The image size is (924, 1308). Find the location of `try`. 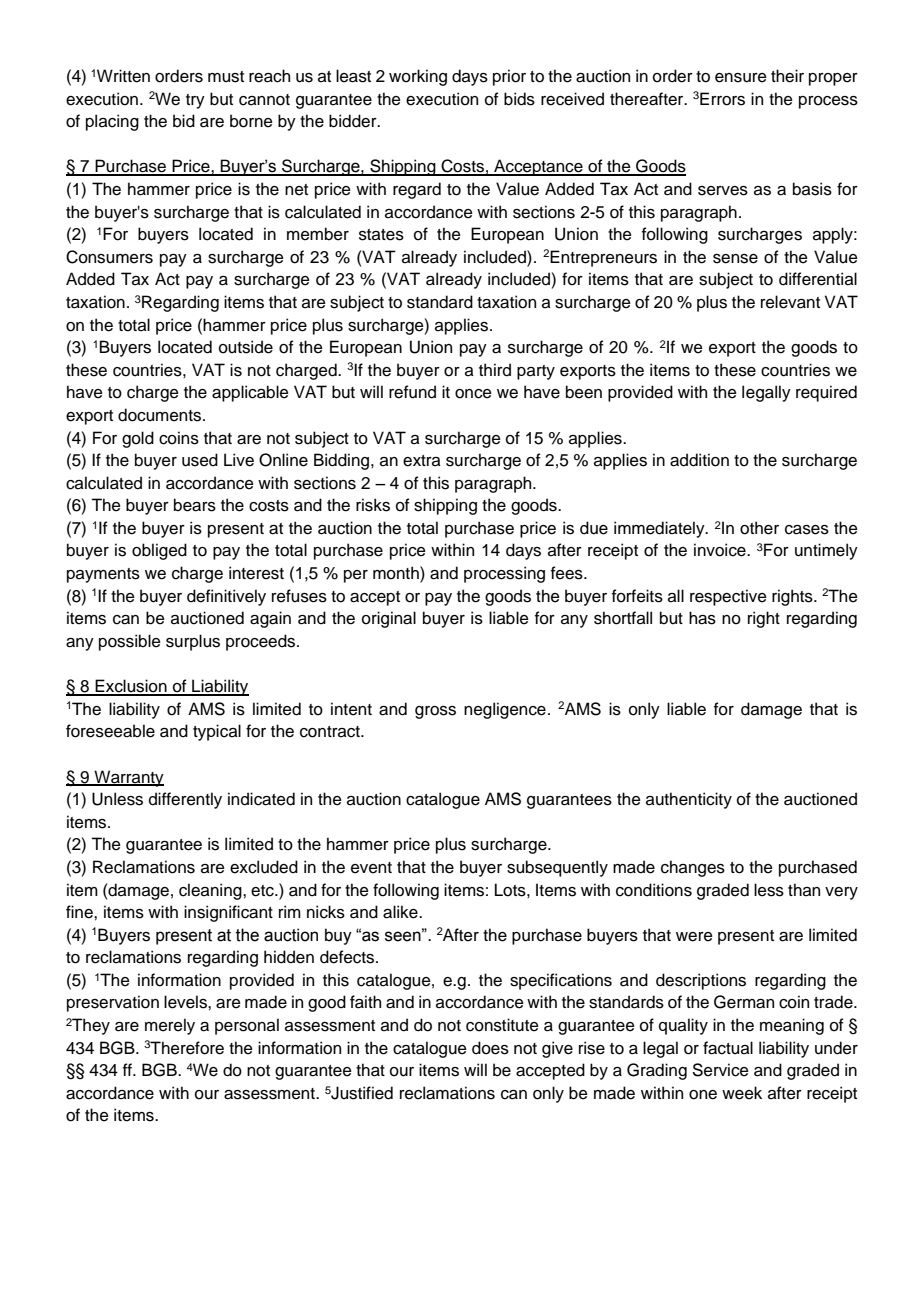

try is located at coordinates (195, 101).
